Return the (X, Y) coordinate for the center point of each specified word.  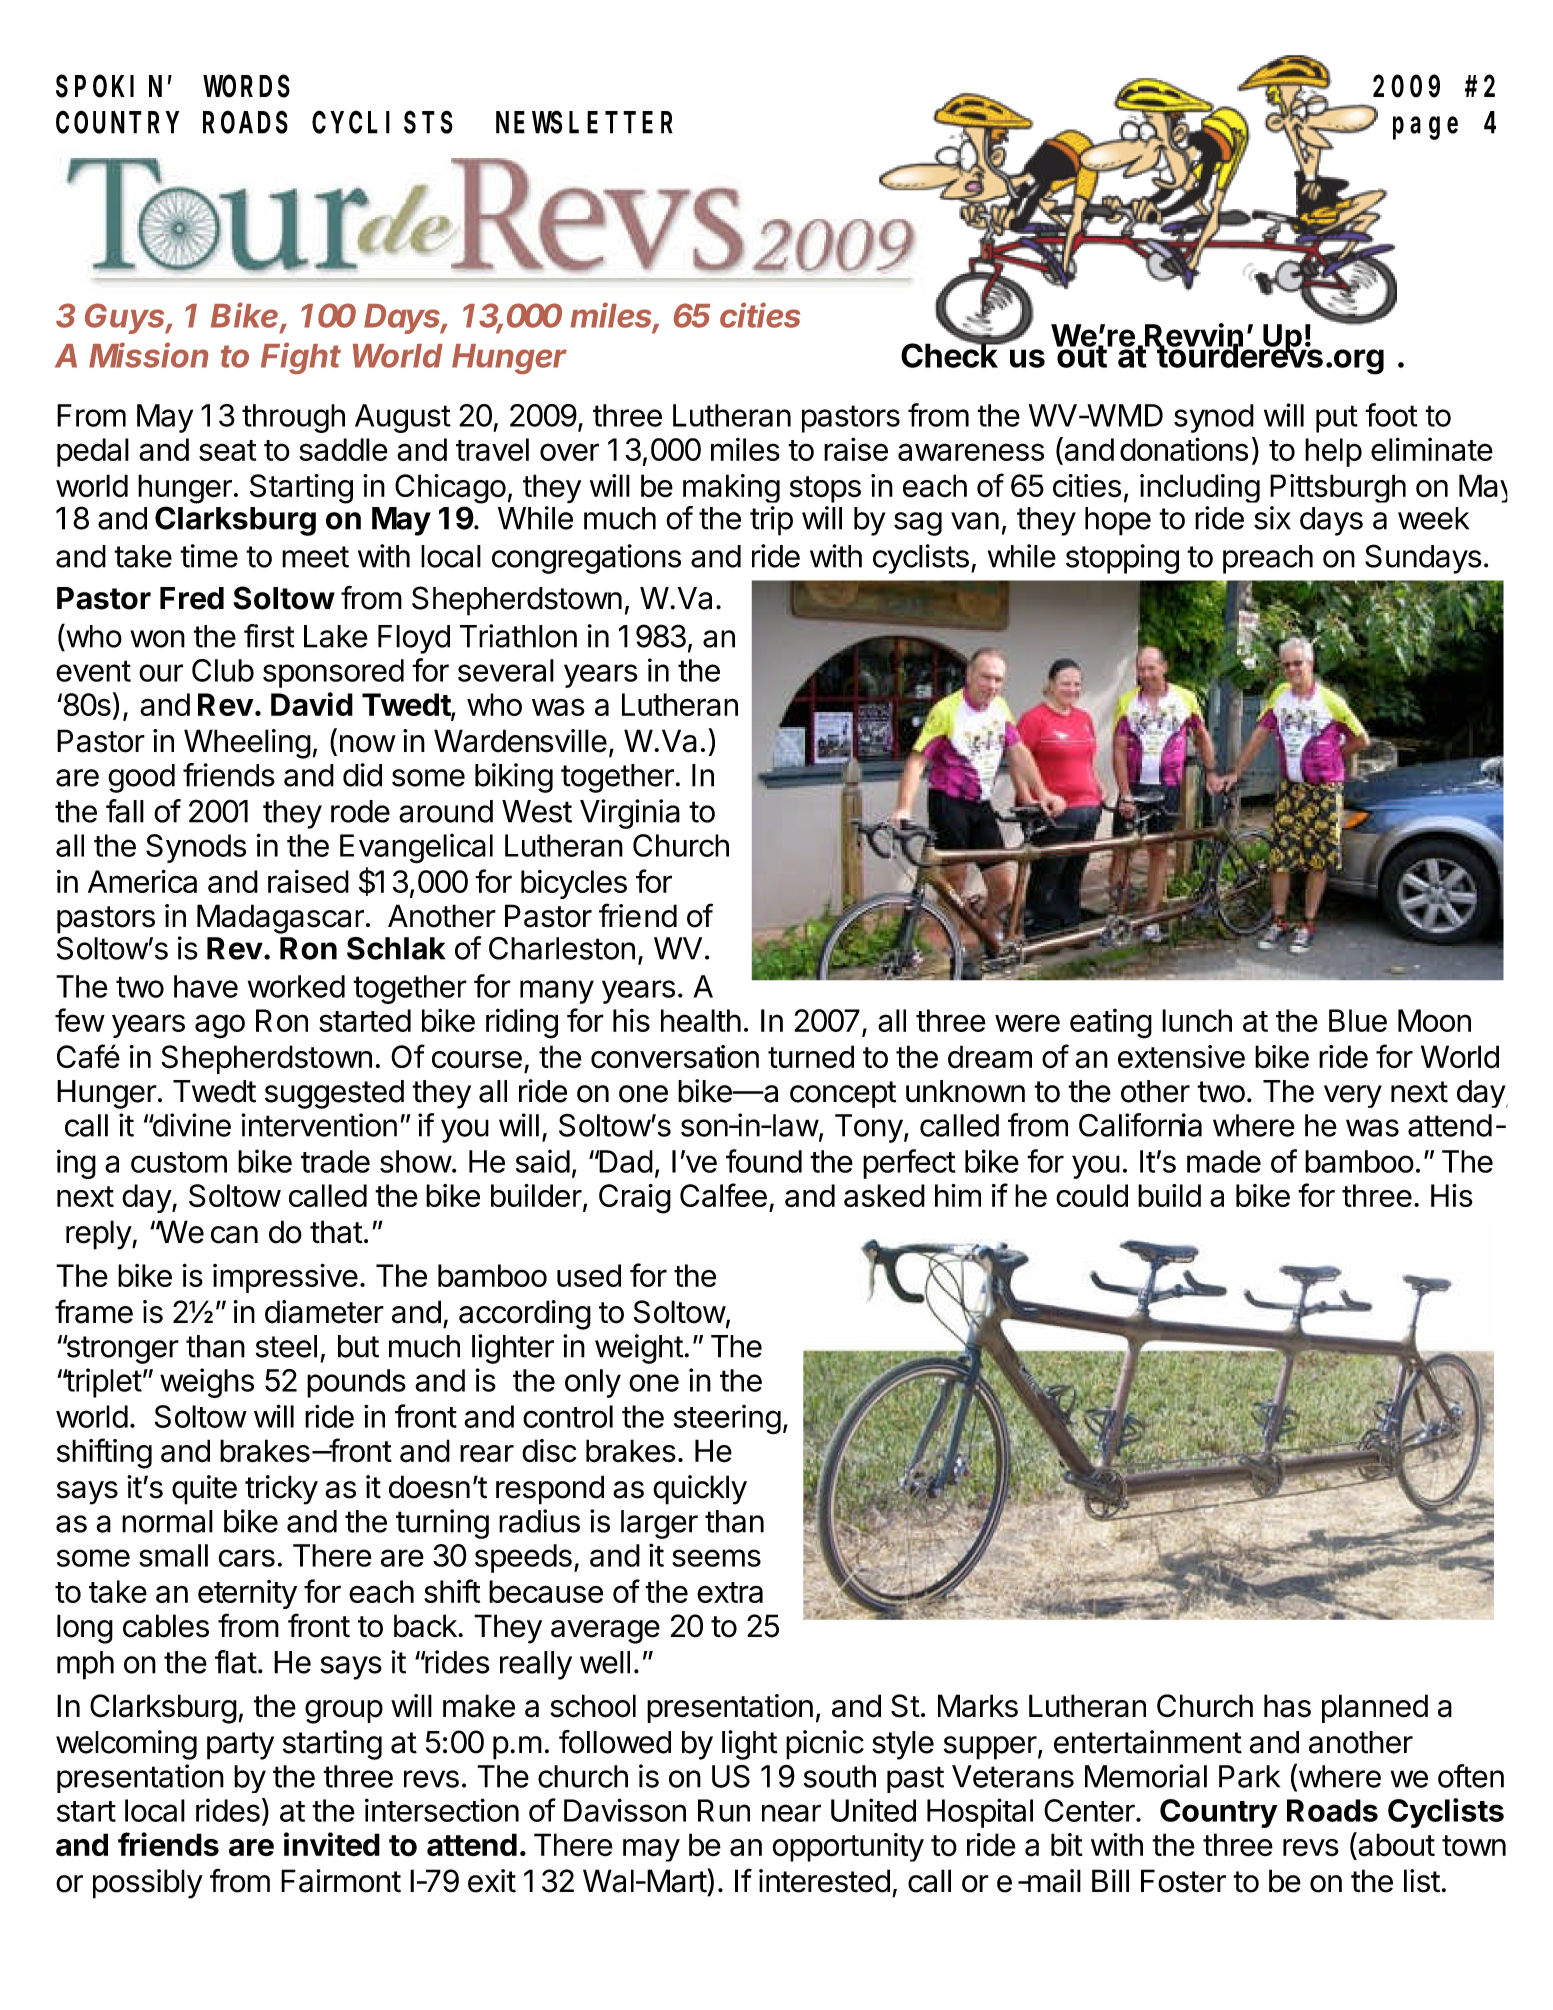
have (206, 986)
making (731, 488)
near (791, 1813)
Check (950, 354)
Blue (1358, 1020)
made (1224, 1161)
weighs (207, 1383)
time (209, 556)
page (1425, 128)
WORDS (247, 87)
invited (332, 1844)
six (1272, 518)
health (701, 1020)
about (1395, 1844)
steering (727, 1420)
